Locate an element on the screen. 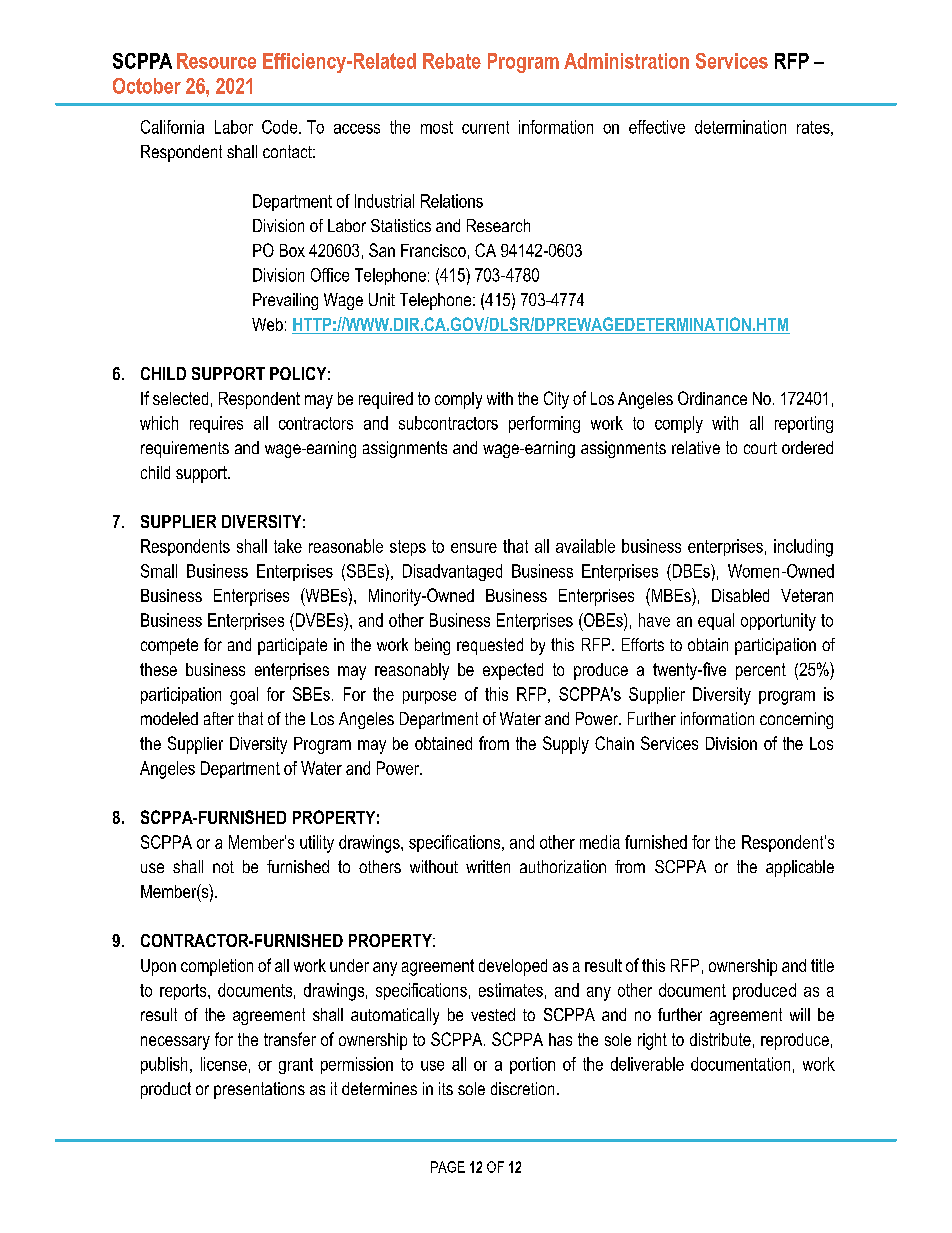  presentations is located at coordinates (259, 1090).
